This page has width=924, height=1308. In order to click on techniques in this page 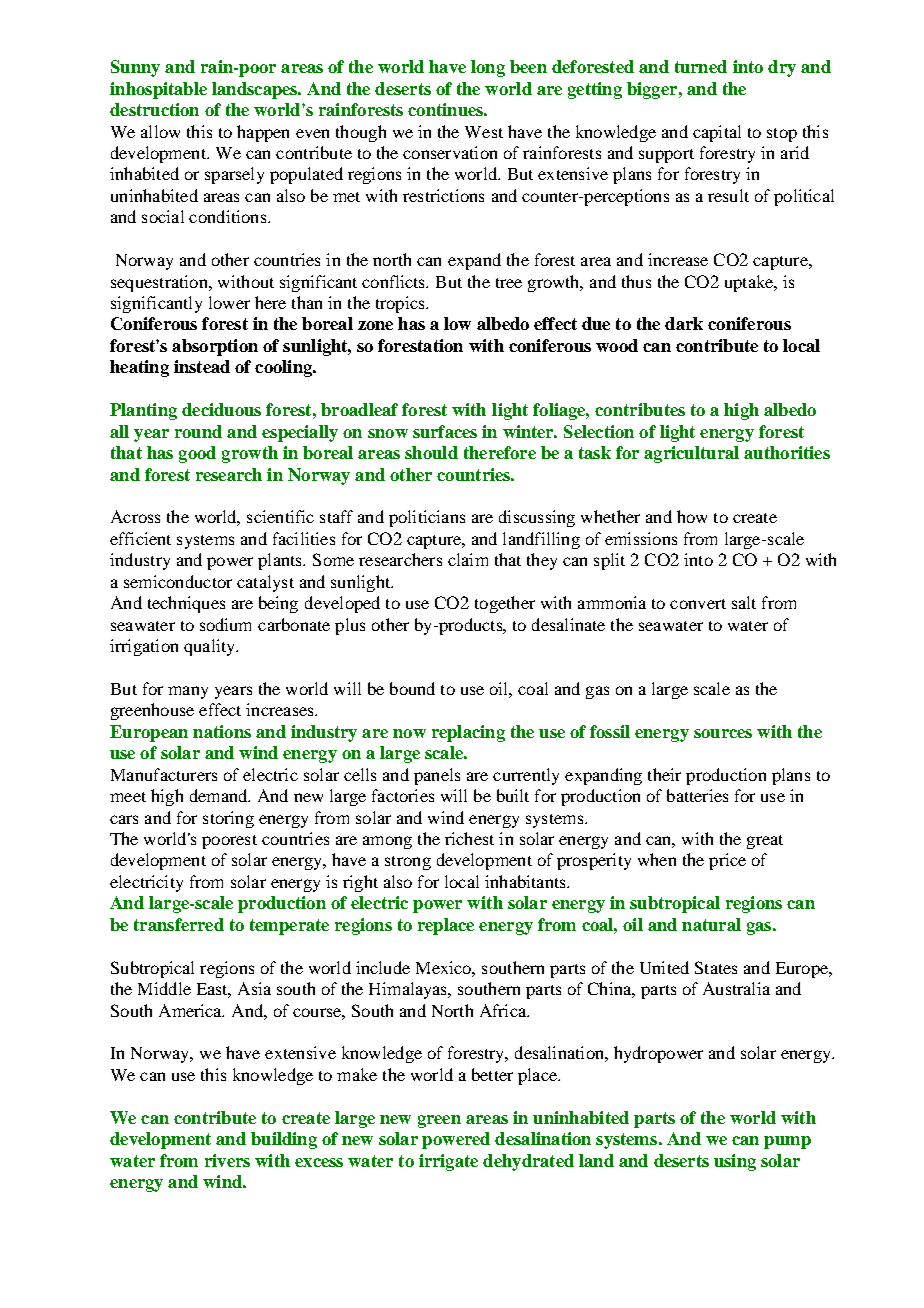, I will do `click(186, 604)`.
